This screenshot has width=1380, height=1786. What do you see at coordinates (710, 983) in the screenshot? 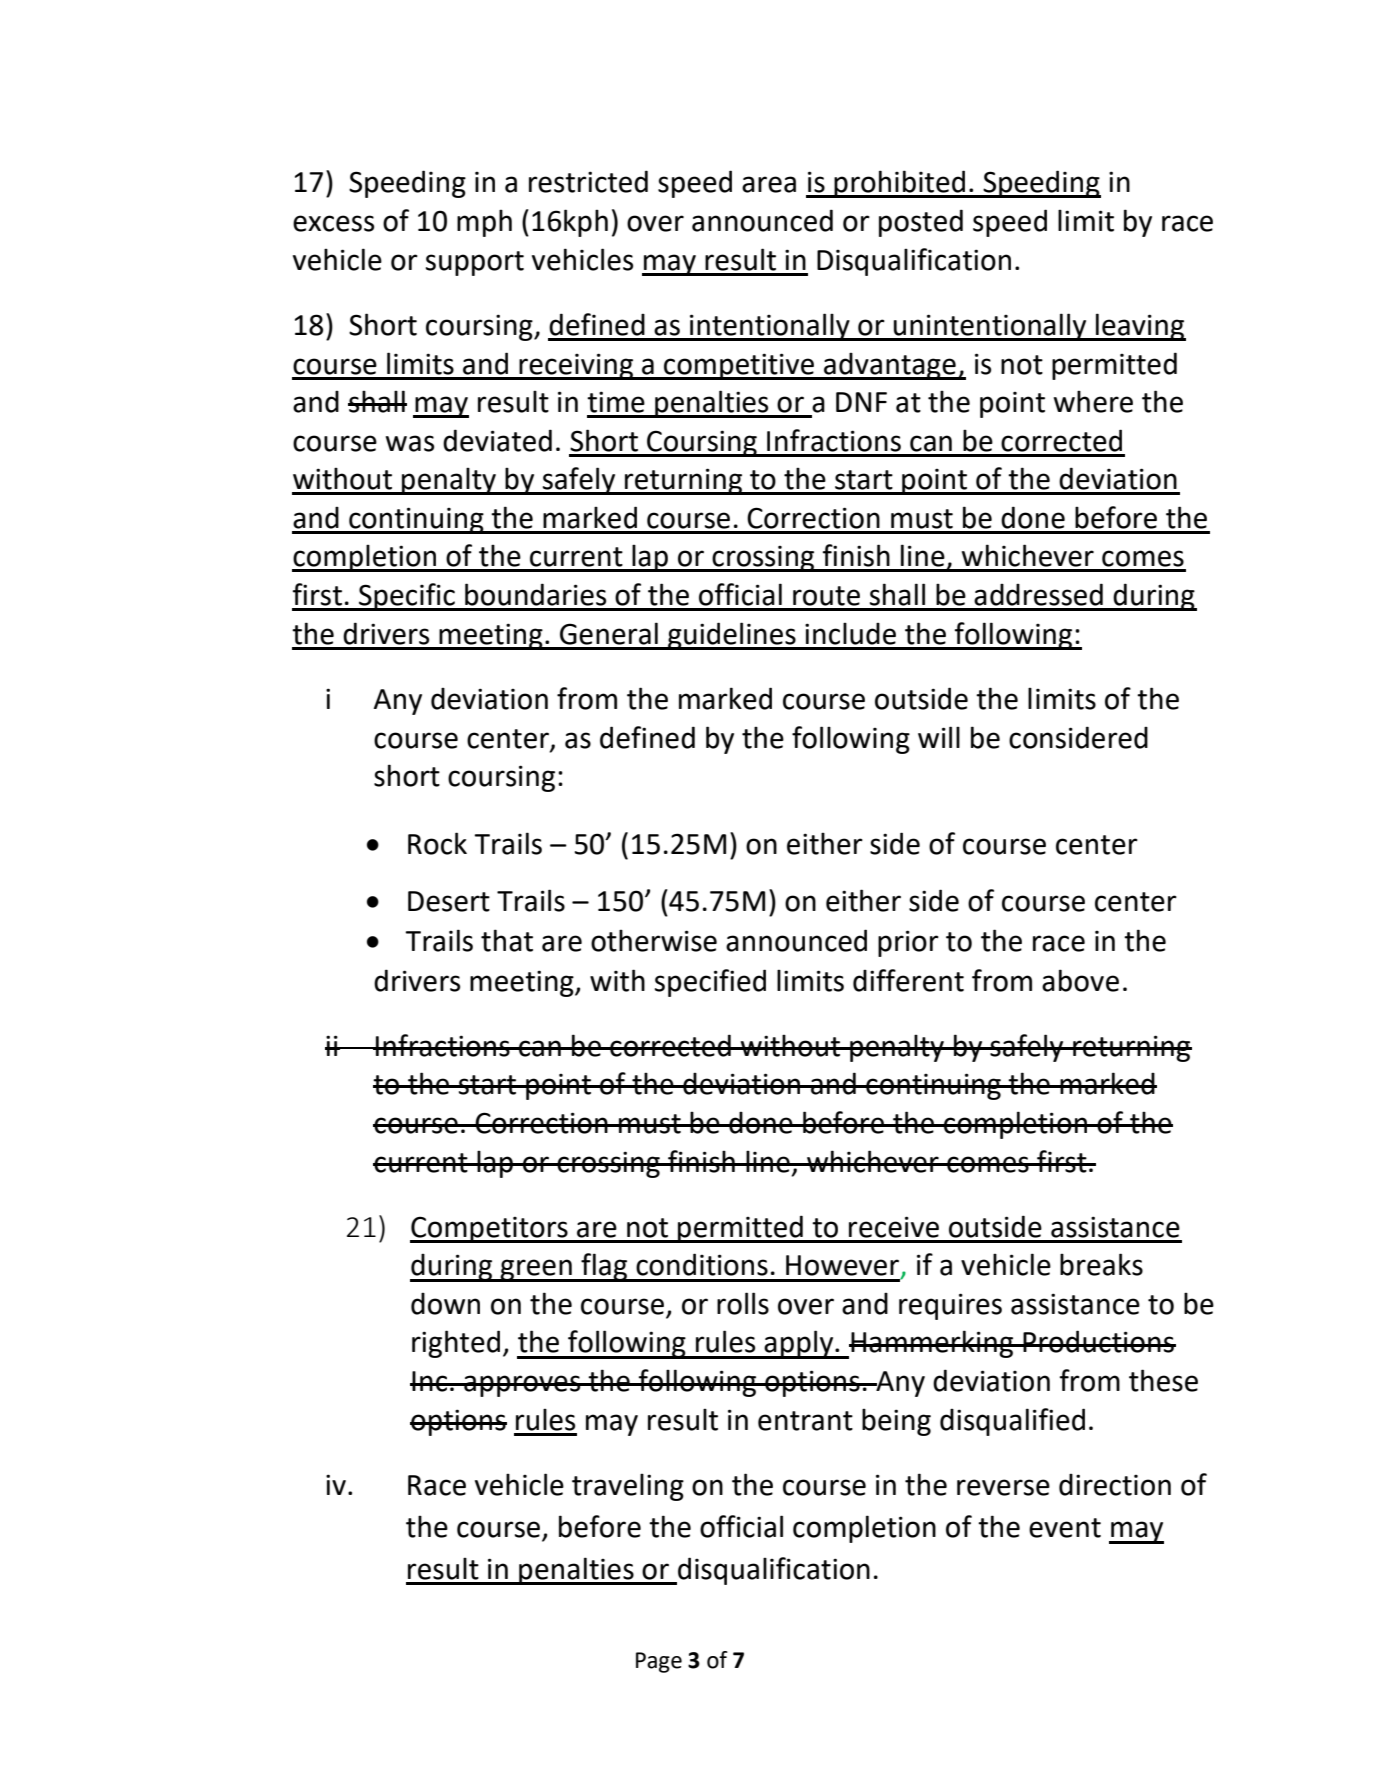
I see `specified` at bounding box center [710, 983].
